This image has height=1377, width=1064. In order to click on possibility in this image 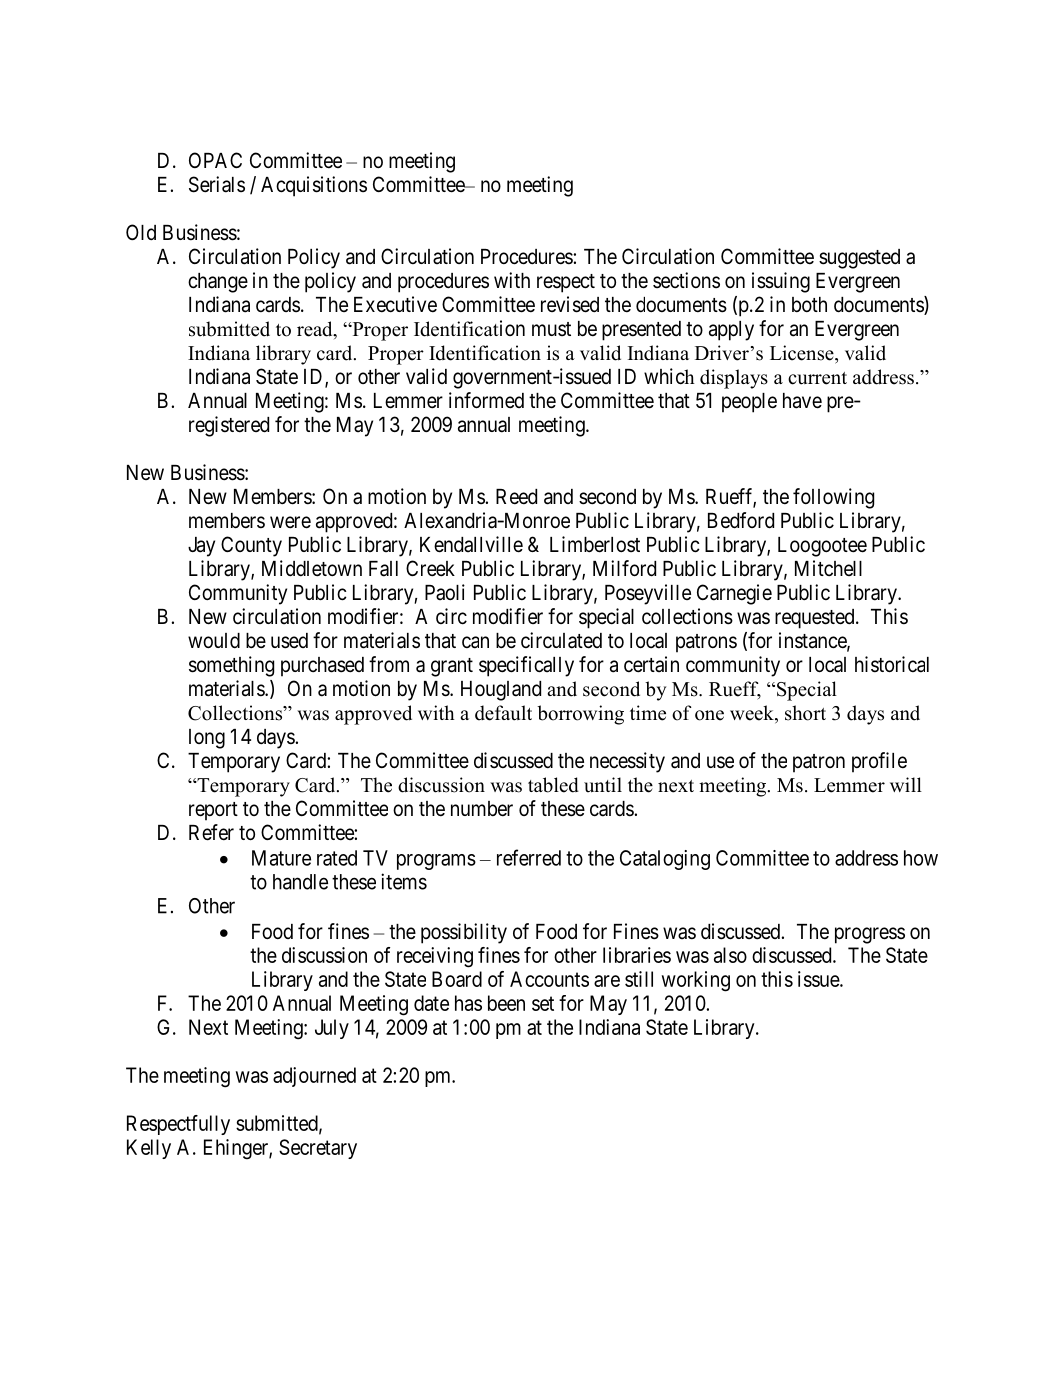, I will do `click(464, 933)`.
